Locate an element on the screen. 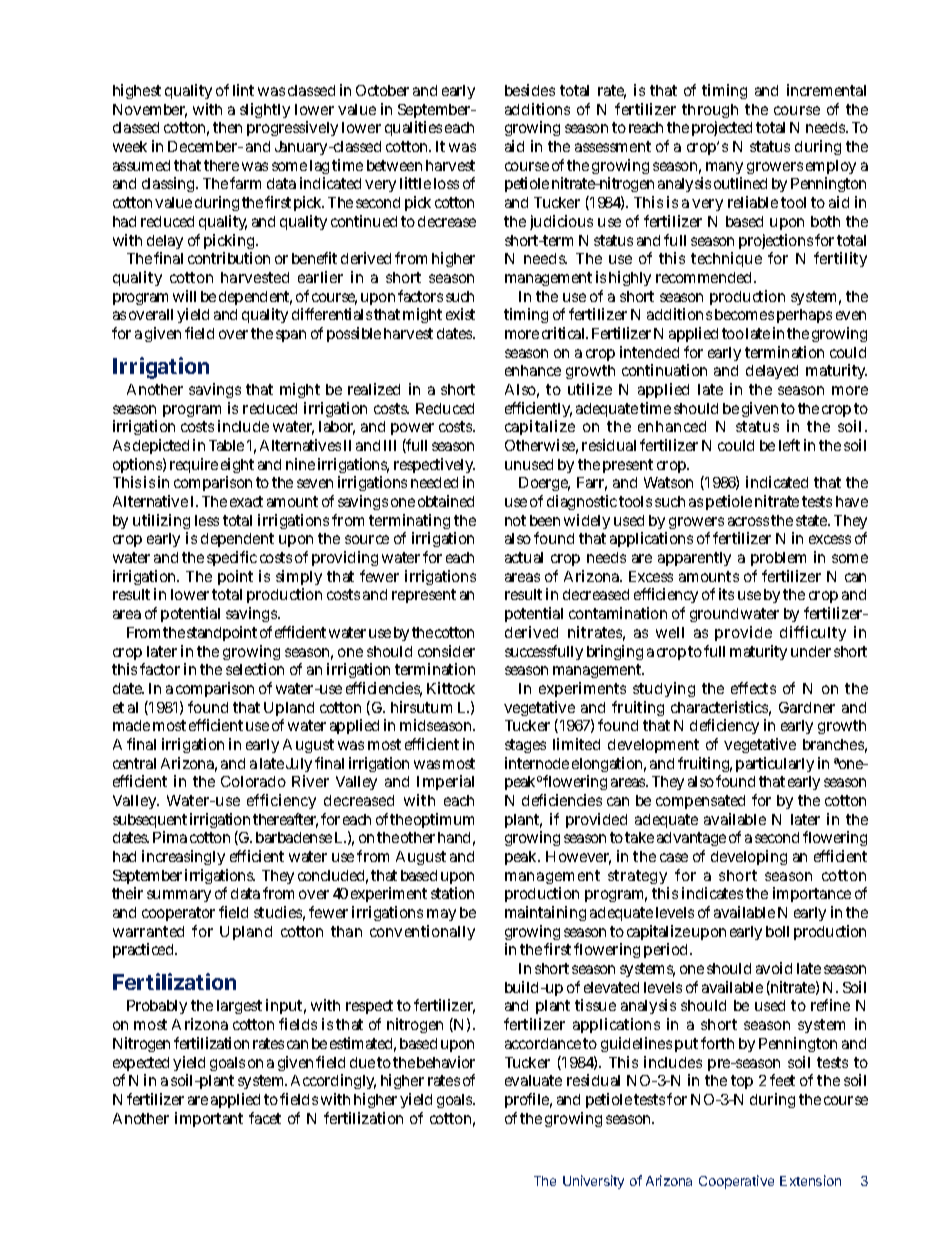 This screenshot has height=1233, width=952. then is located at coordinates (227, 127).
